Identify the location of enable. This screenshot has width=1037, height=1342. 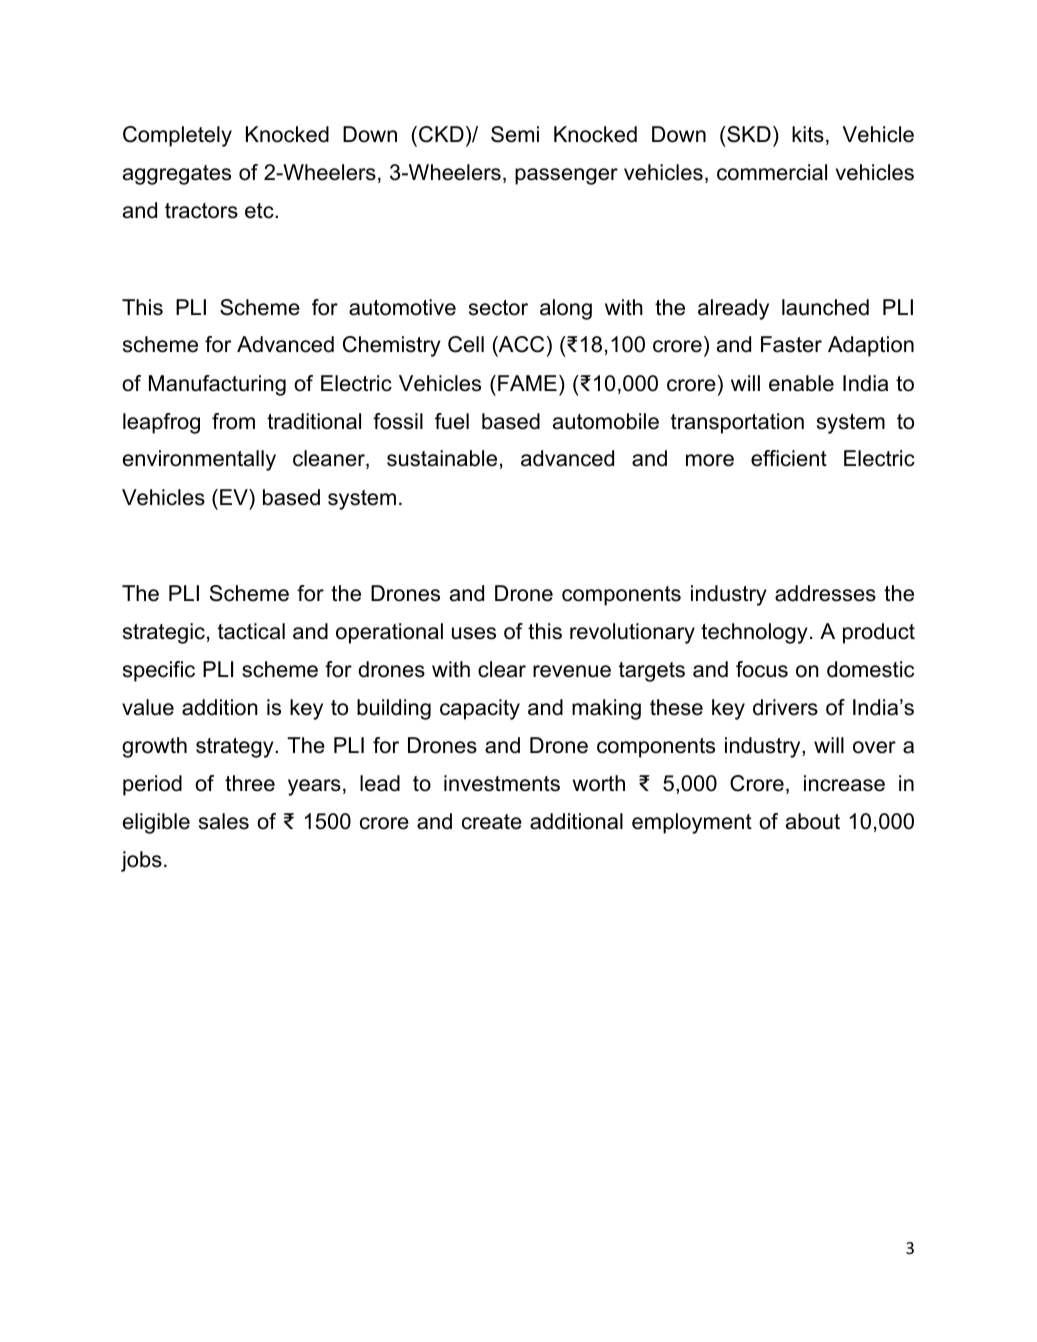
(801, 383).
